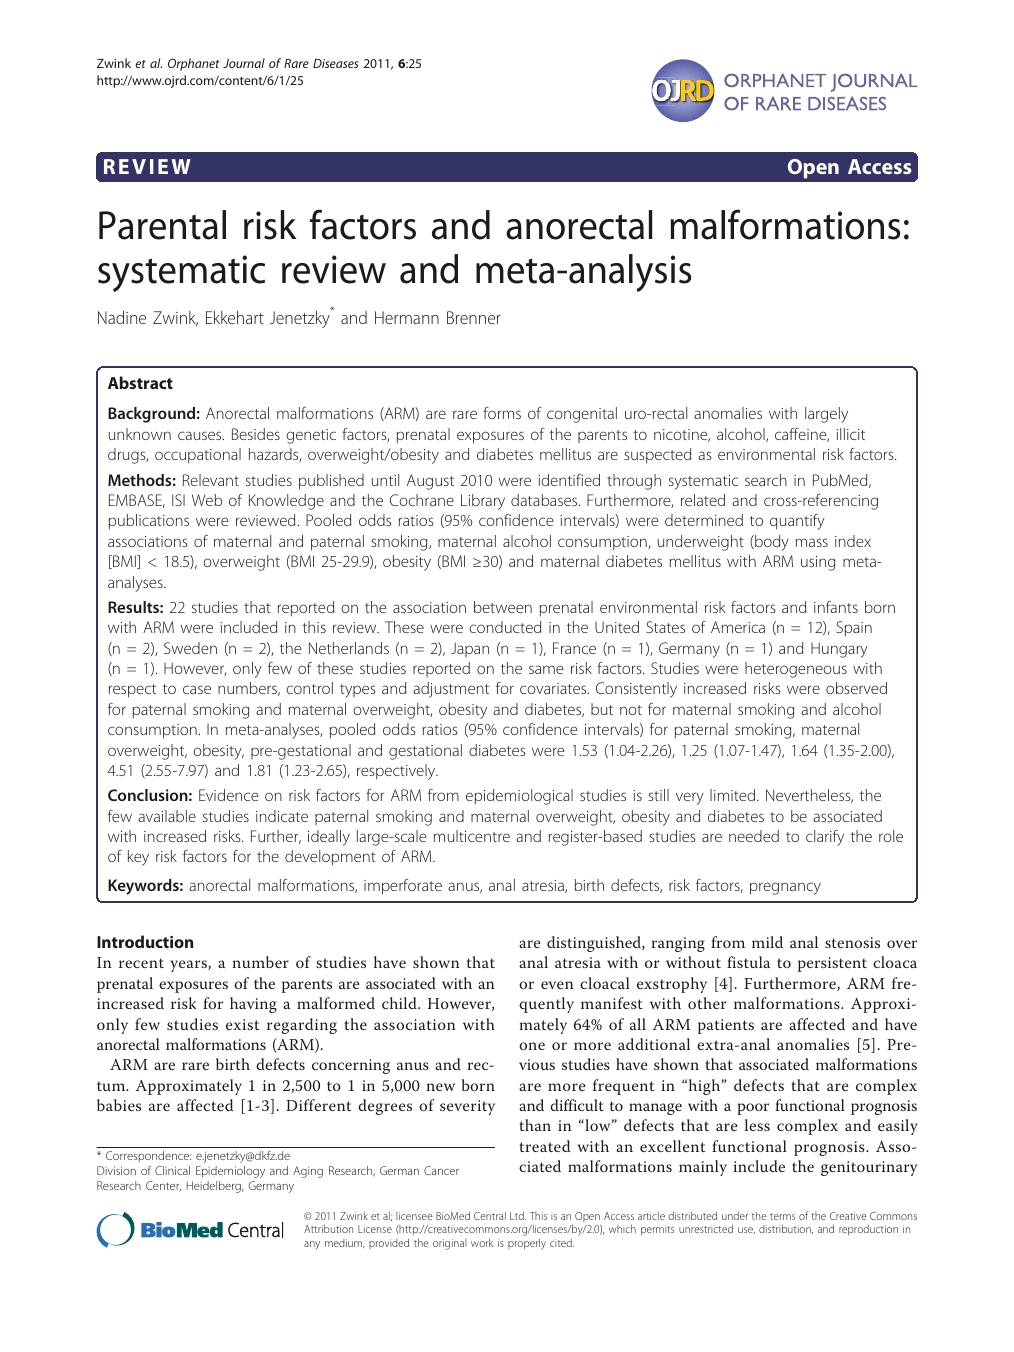 The width and height of the page is (1014, 1352). I want to click on Diseases, so click(336, 63).
